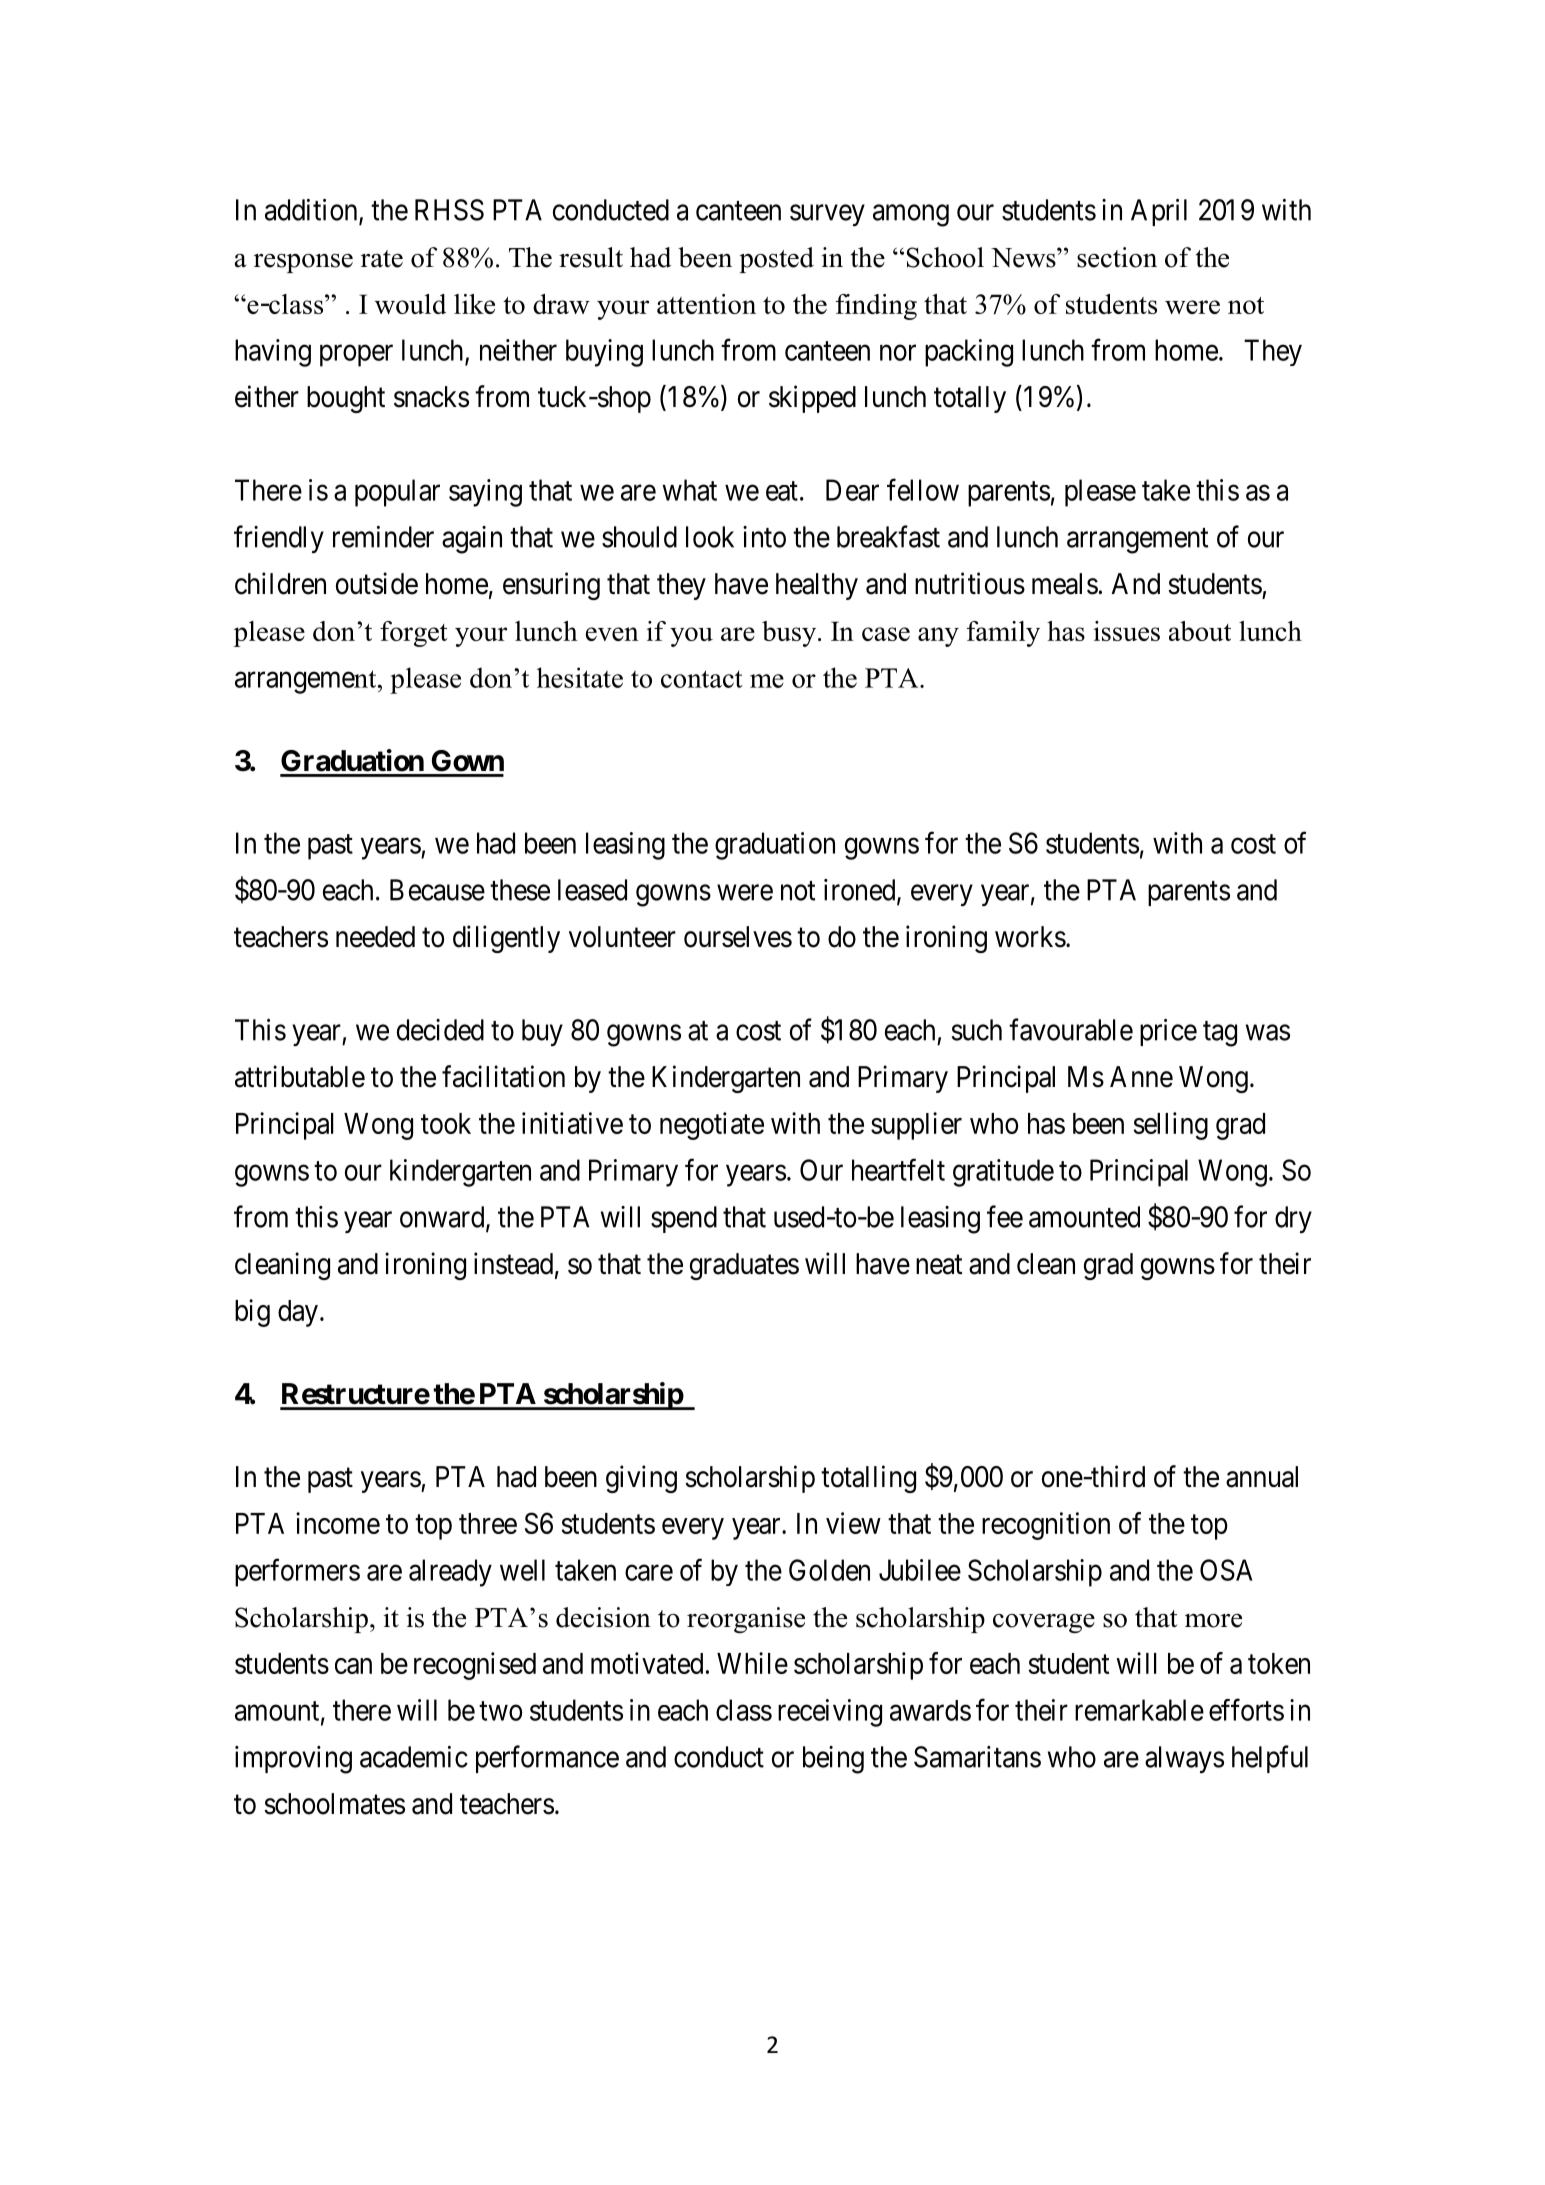 The height and width of the page is (2185, 1545). I want to click on about, so click(1200, 631).
